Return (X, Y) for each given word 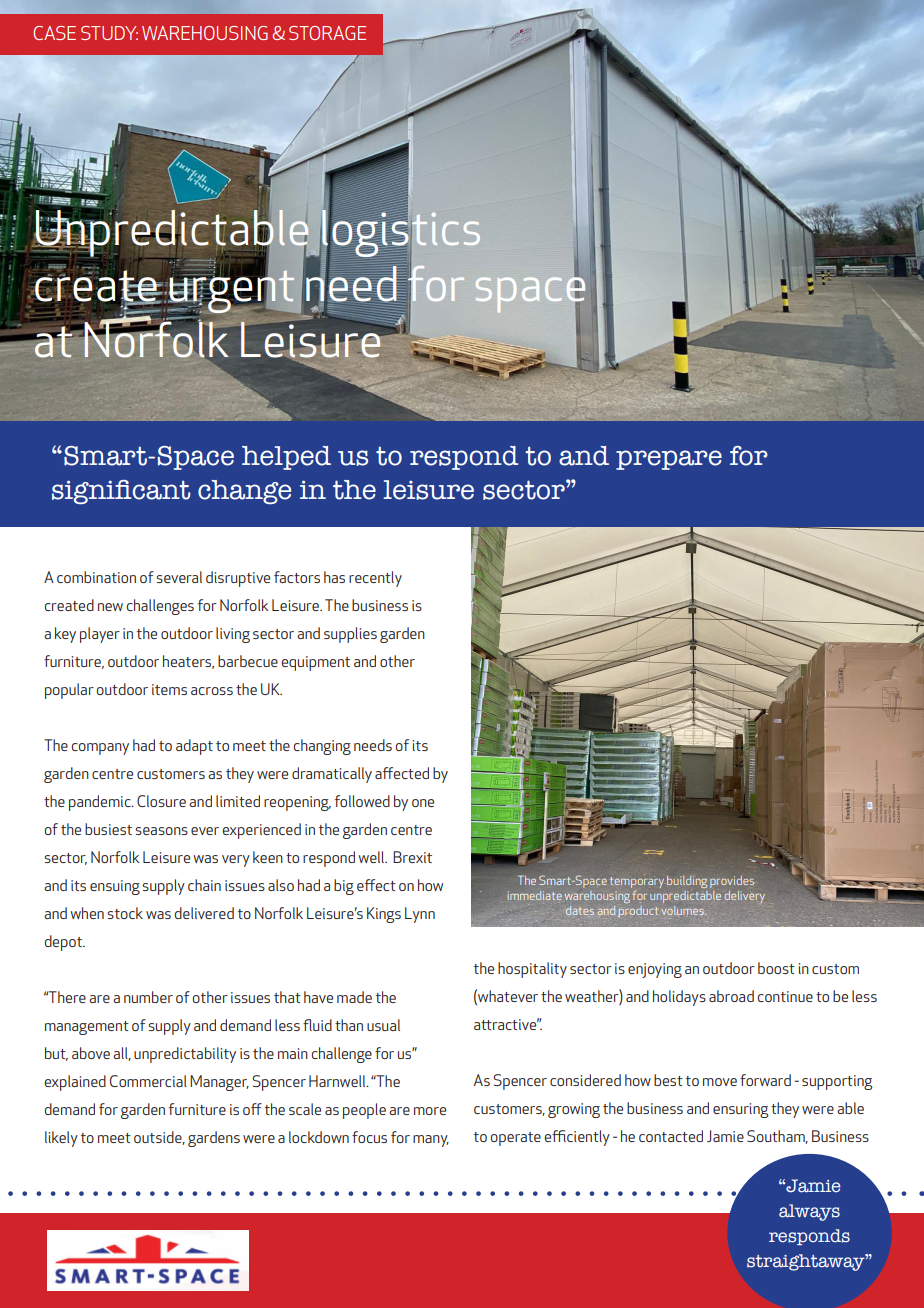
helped (286, 458)
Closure (161, 801)
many (431, 1141)
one (423, 803)
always (809, 1212)
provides (732, 882)
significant (121, 492)
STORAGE (327, 33)
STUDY (109, 33)
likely (61, 1139)
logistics (400, 233)
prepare (669, 460)
